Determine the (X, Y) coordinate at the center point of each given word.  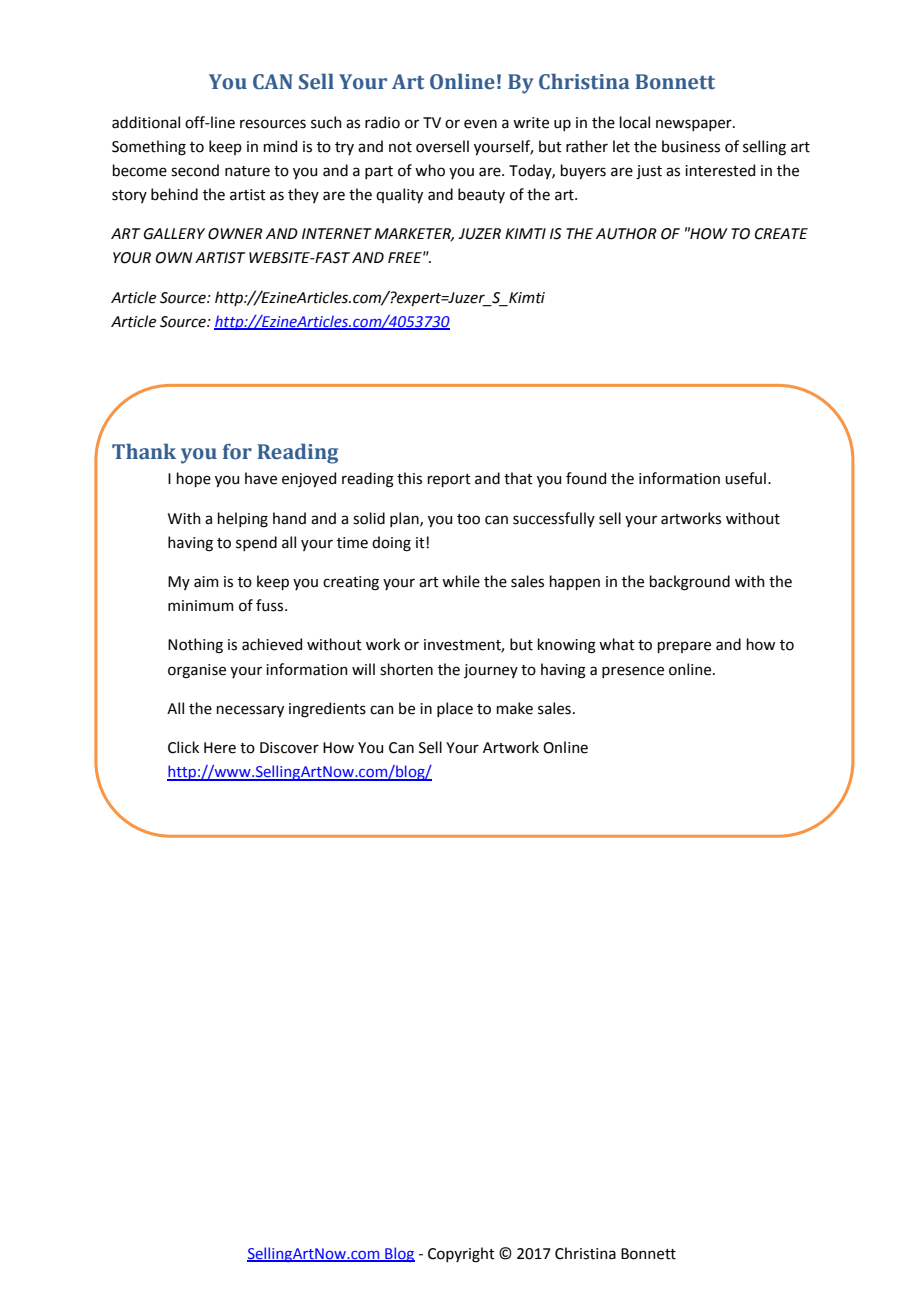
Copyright (461, 1255)
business (691, 146)
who (430, 170)
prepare (684, 647)
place (455, 709)
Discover (289, 748)
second (195, 170)
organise (197, 671)
